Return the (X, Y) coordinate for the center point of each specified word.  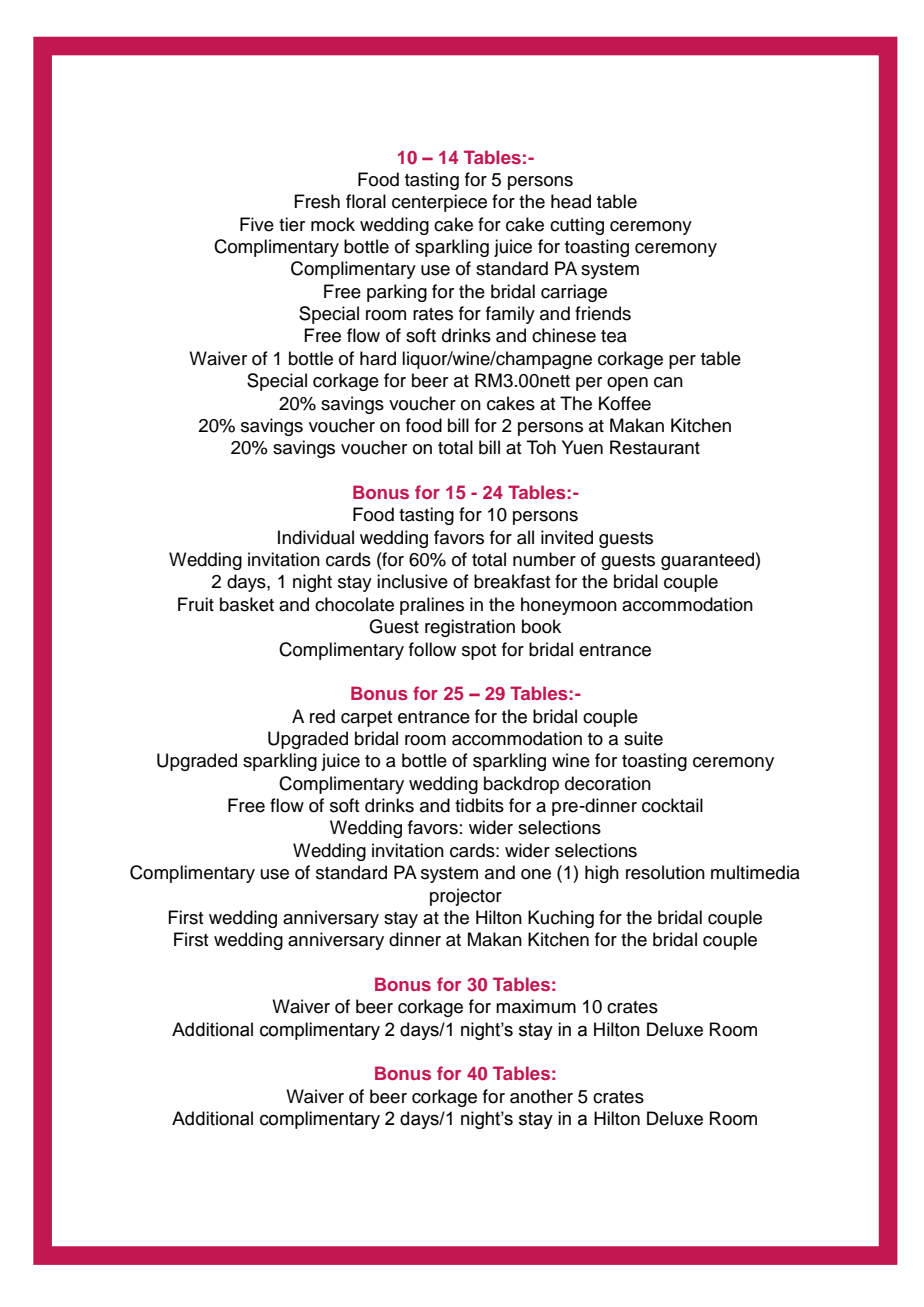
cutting (577, 226)
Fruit (196, 604)
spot (479, 652)
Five (257, 224)
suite (643, 738)
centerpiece (439, 203)
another (541, 1096)
